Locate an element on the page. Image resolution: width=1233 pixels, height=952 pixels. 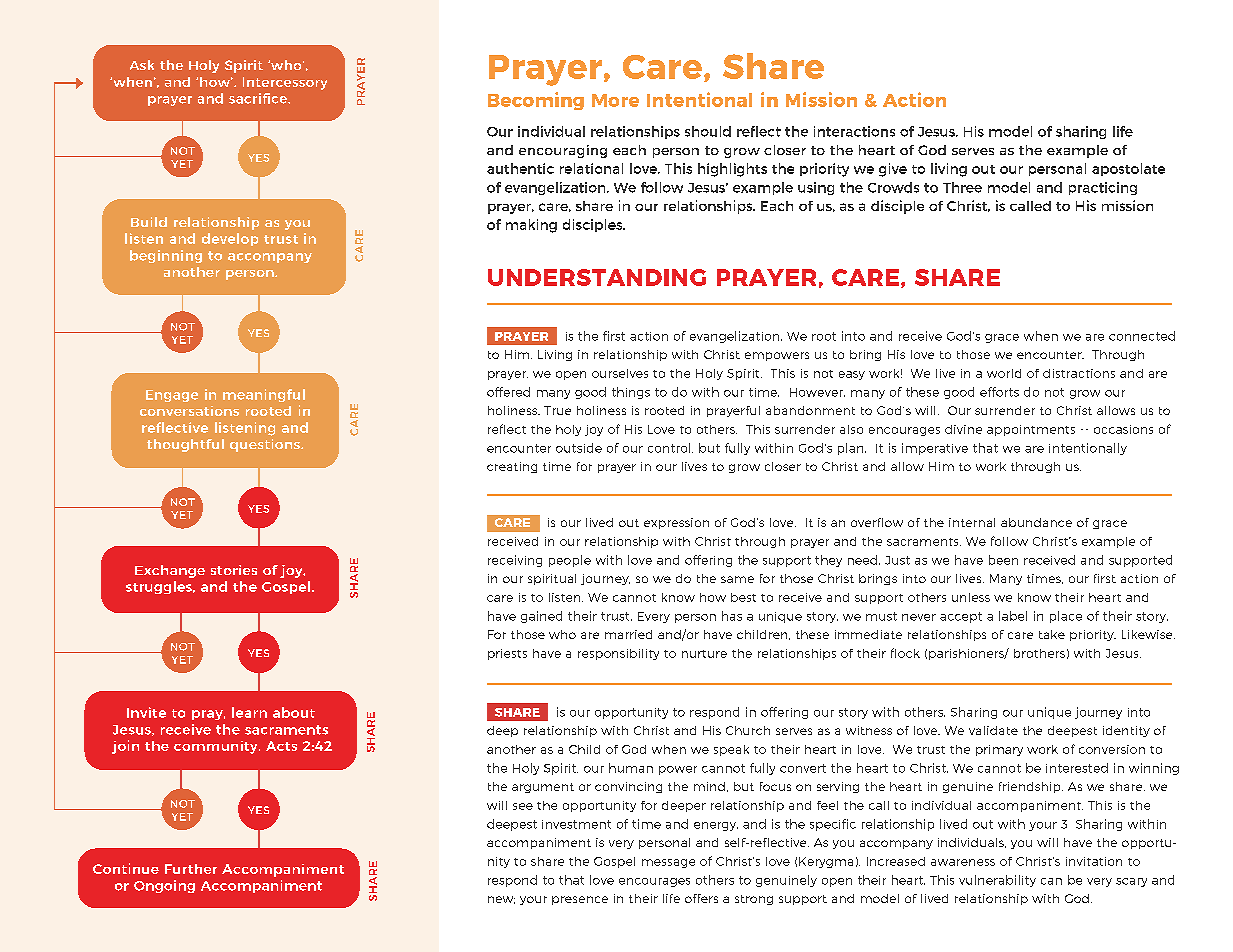
message is located at coordinates (668, 863).
